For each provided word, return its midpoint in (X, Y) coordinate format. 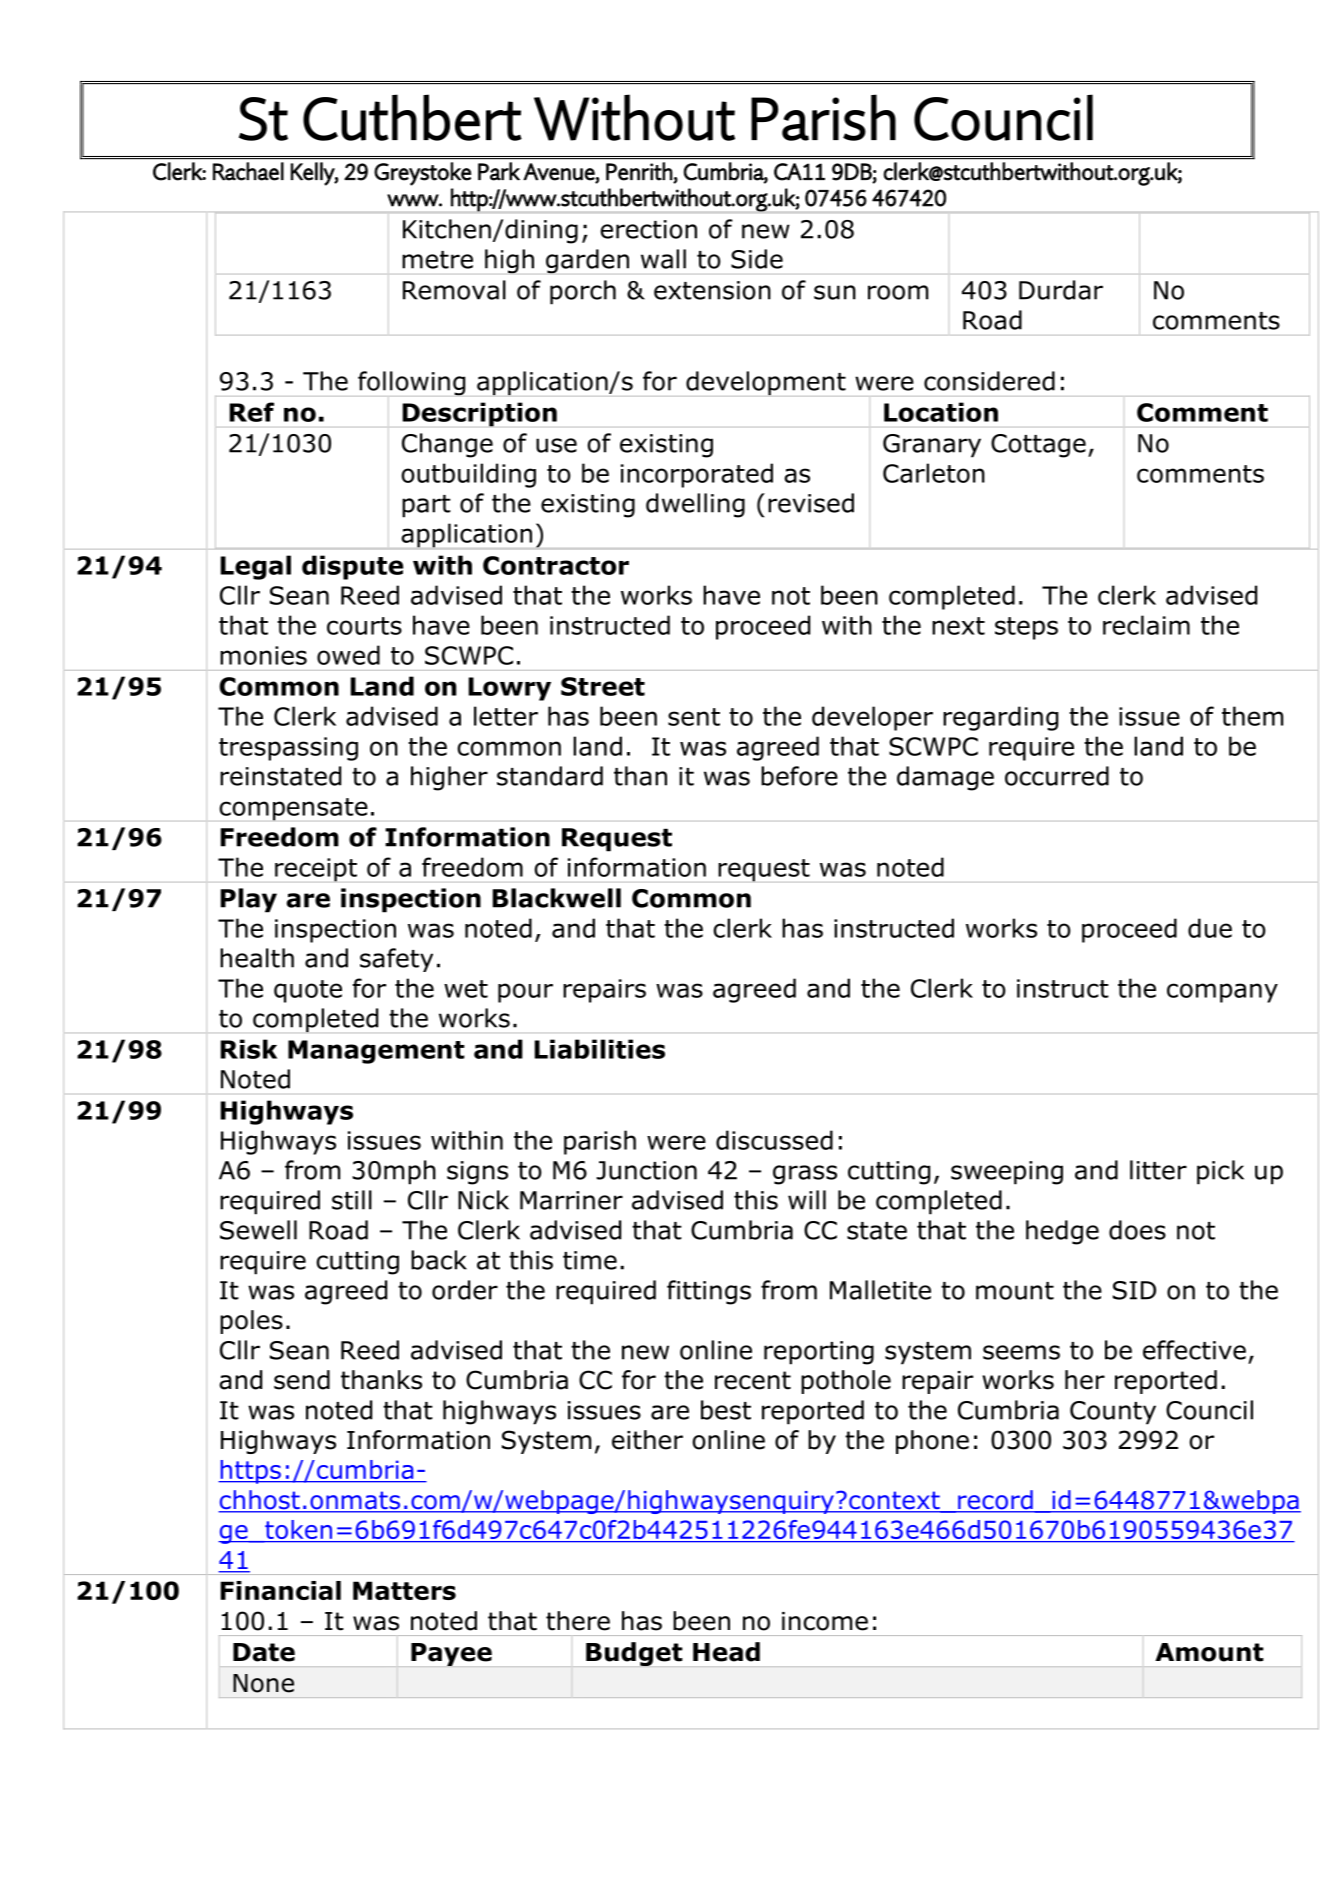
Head (726, 1652)
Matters (404, 1590)
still (352, 1200)
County (1113, 1413)
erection (648, 229)
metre (437, 260)
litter (1158, 1170)
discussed (774, 1140)
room (898, 292)
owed (348, 655)
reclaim (1146, 625)
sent (694, 717)
